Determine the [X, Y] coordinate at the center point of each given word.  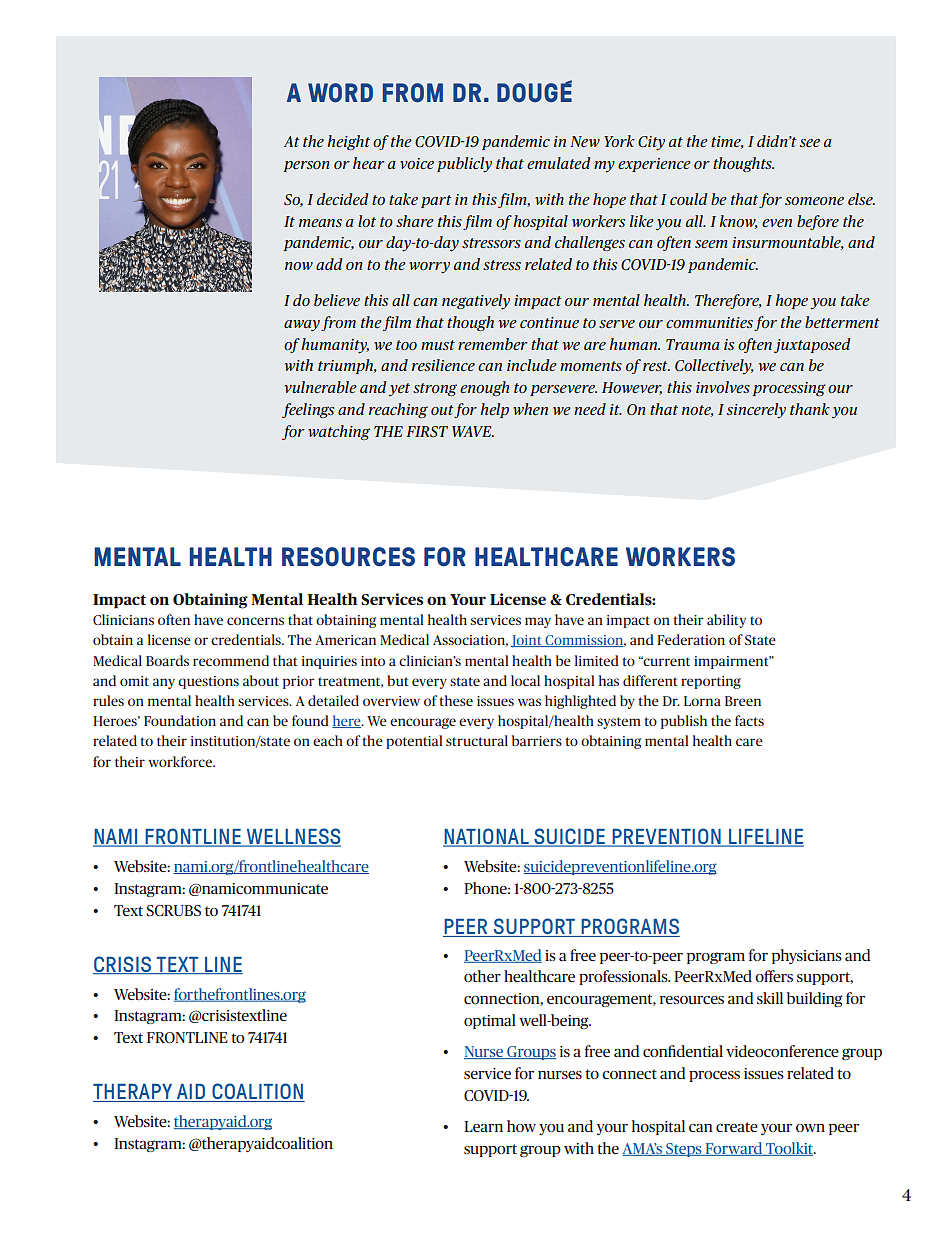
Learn [483, 1126]
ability [726, 621]
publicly [464, 165]
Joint [527, 641]
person [307, 166]
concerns [255, 621]
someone [814, 201]
